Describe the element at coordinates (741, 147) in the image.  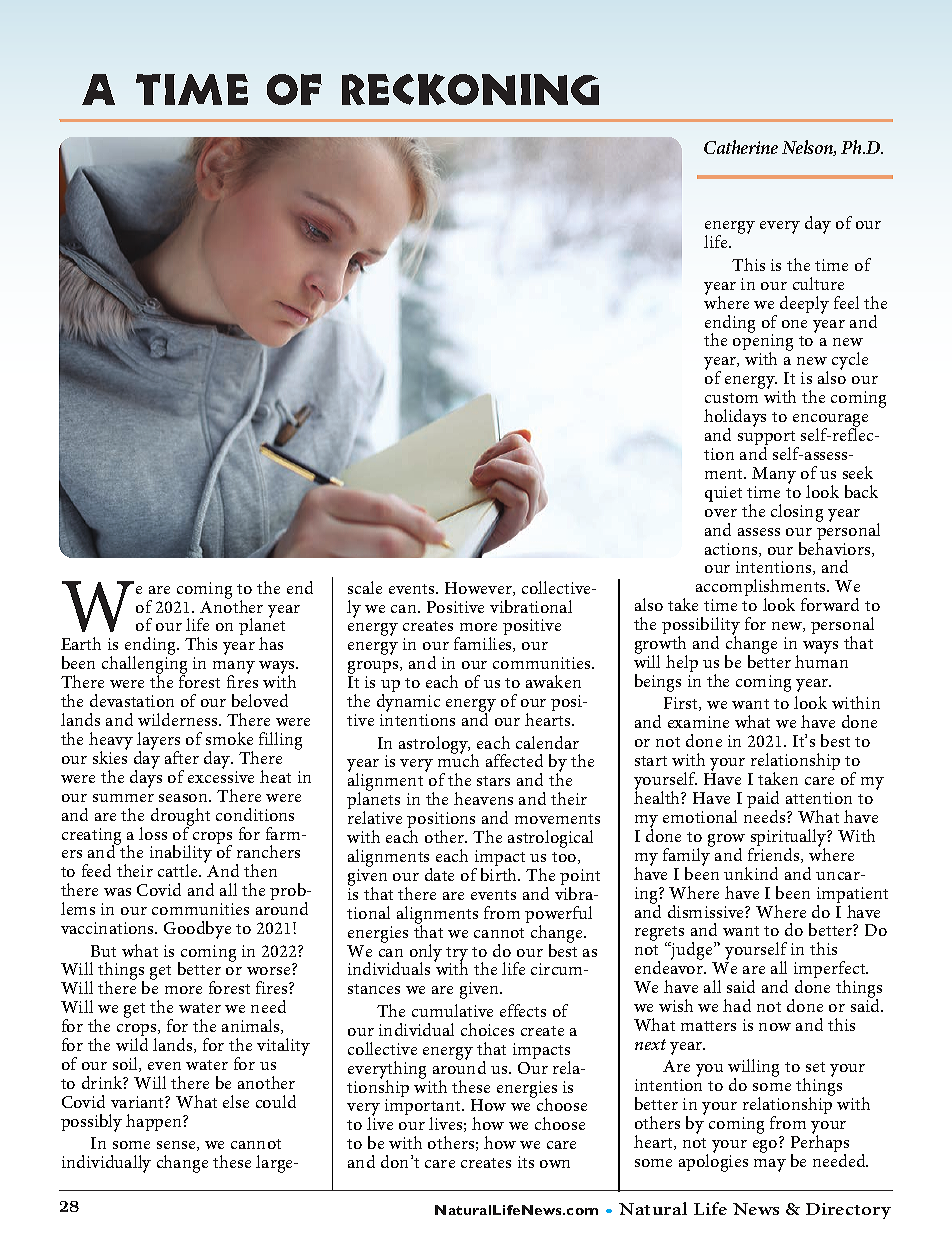
I see `Catherine` at that location.
